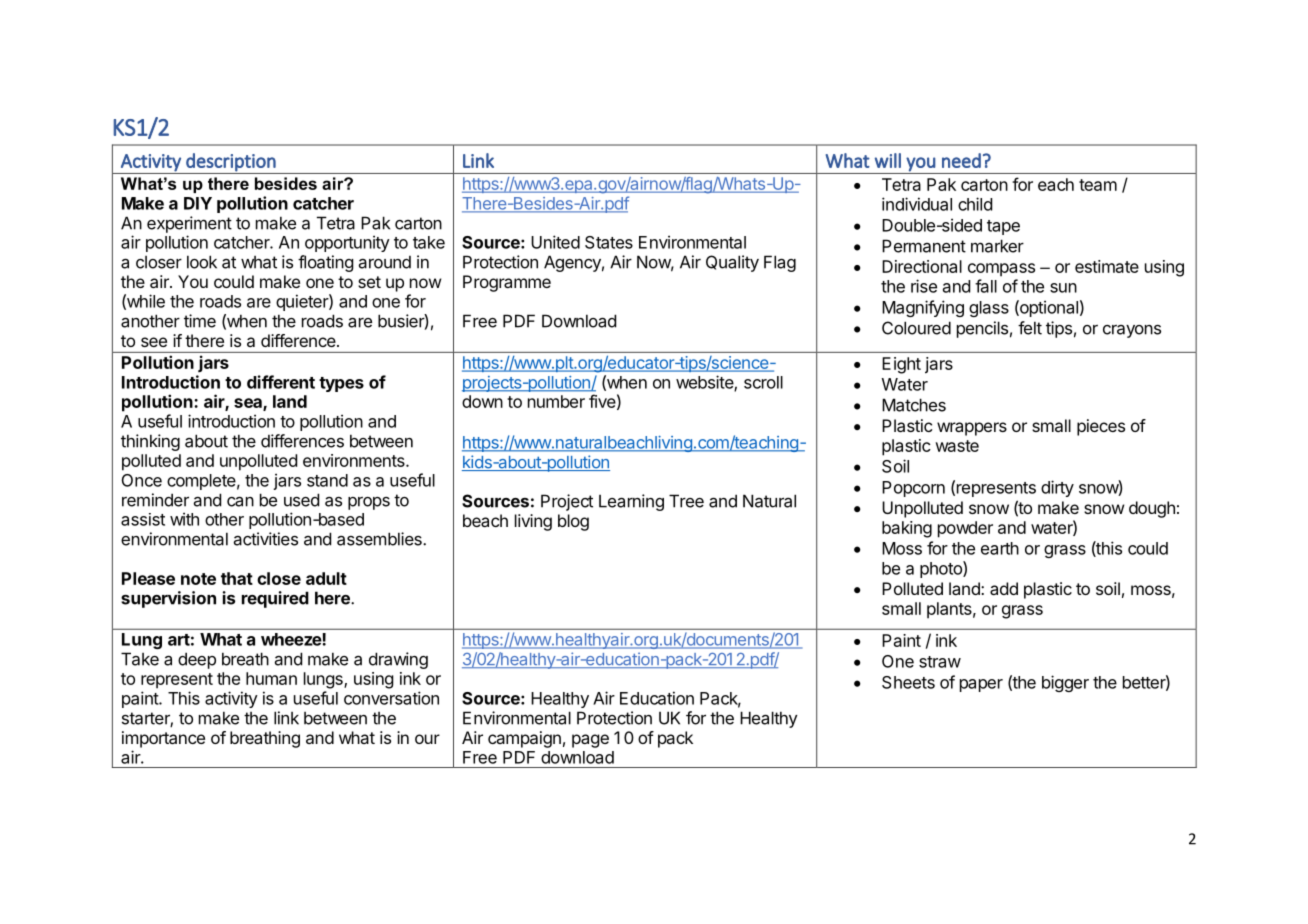  I want to click on States, so click(609, 242).
